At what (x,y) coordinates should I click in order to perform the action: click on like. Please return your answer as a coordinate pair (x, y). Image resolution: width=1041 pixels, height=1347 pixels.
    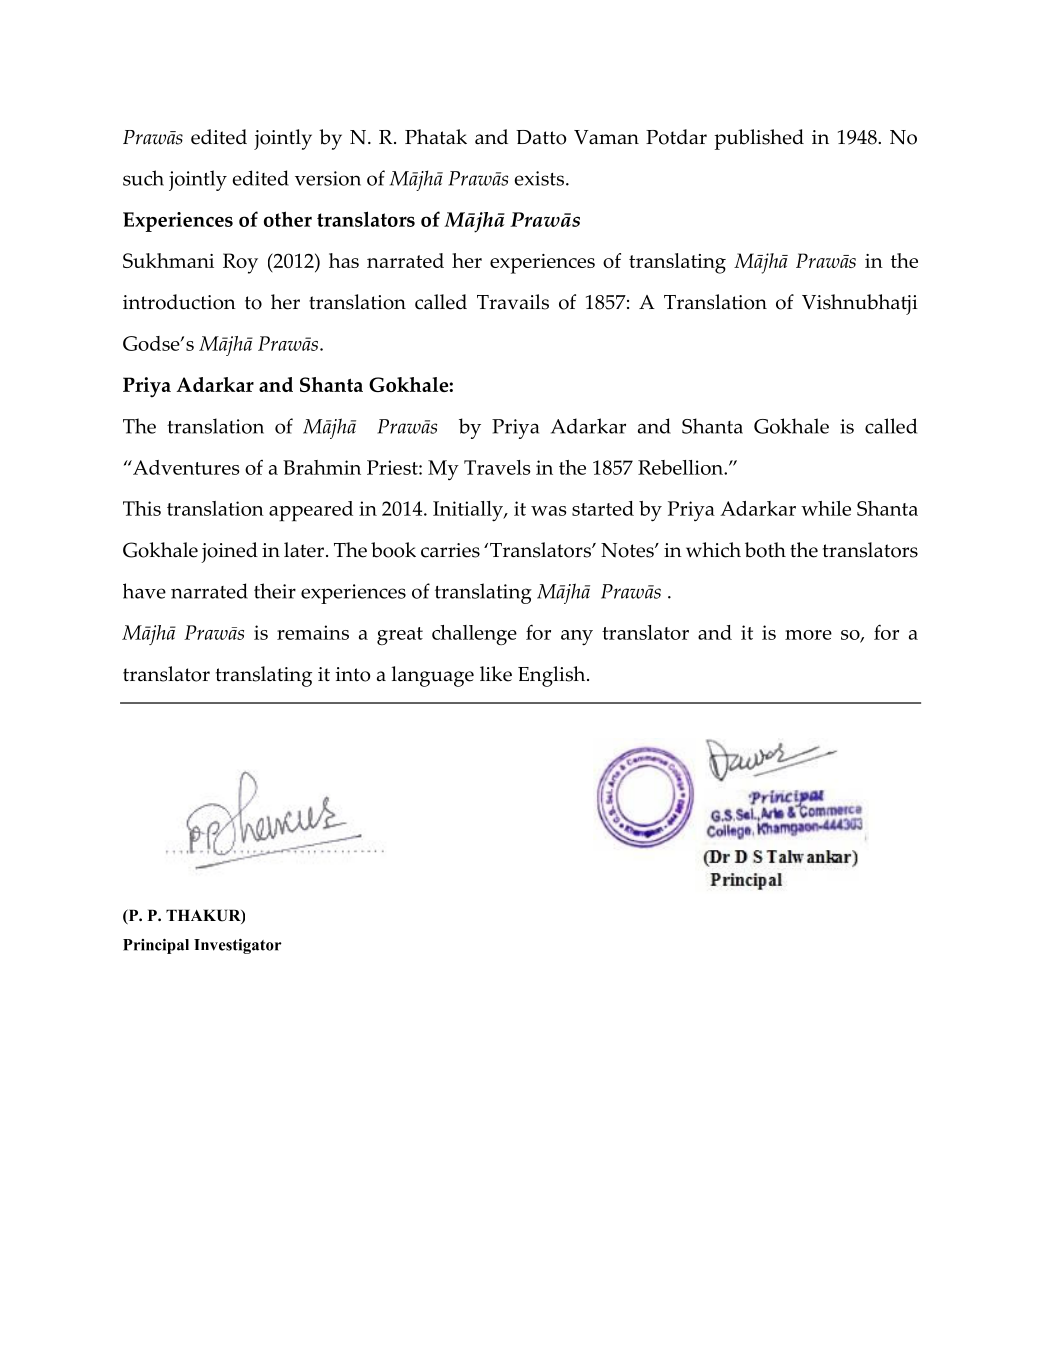
    Looking at the image, I should click on (496, 674).
